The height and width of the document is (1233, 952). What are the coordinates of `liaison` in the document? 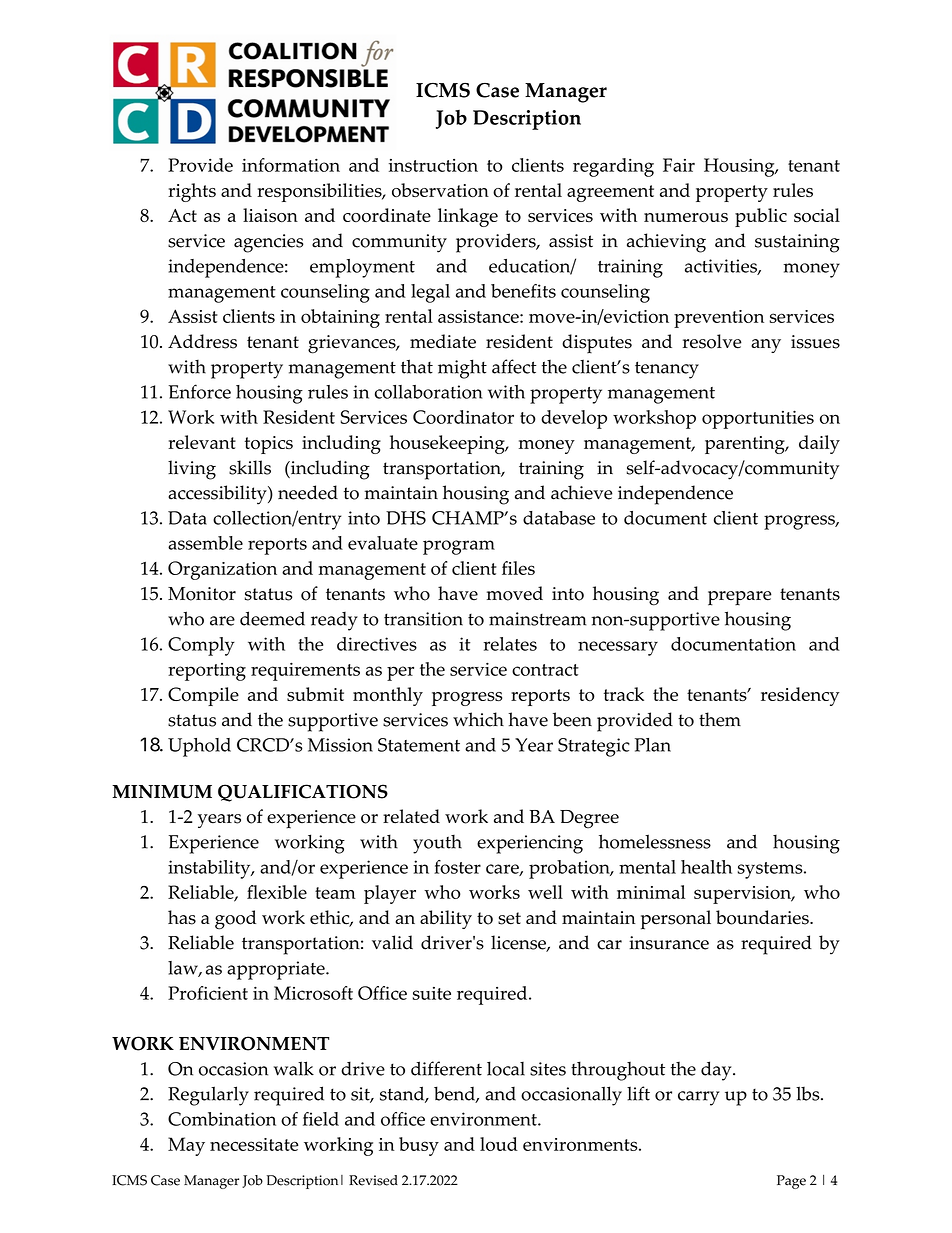 It's located at (270, 215).
